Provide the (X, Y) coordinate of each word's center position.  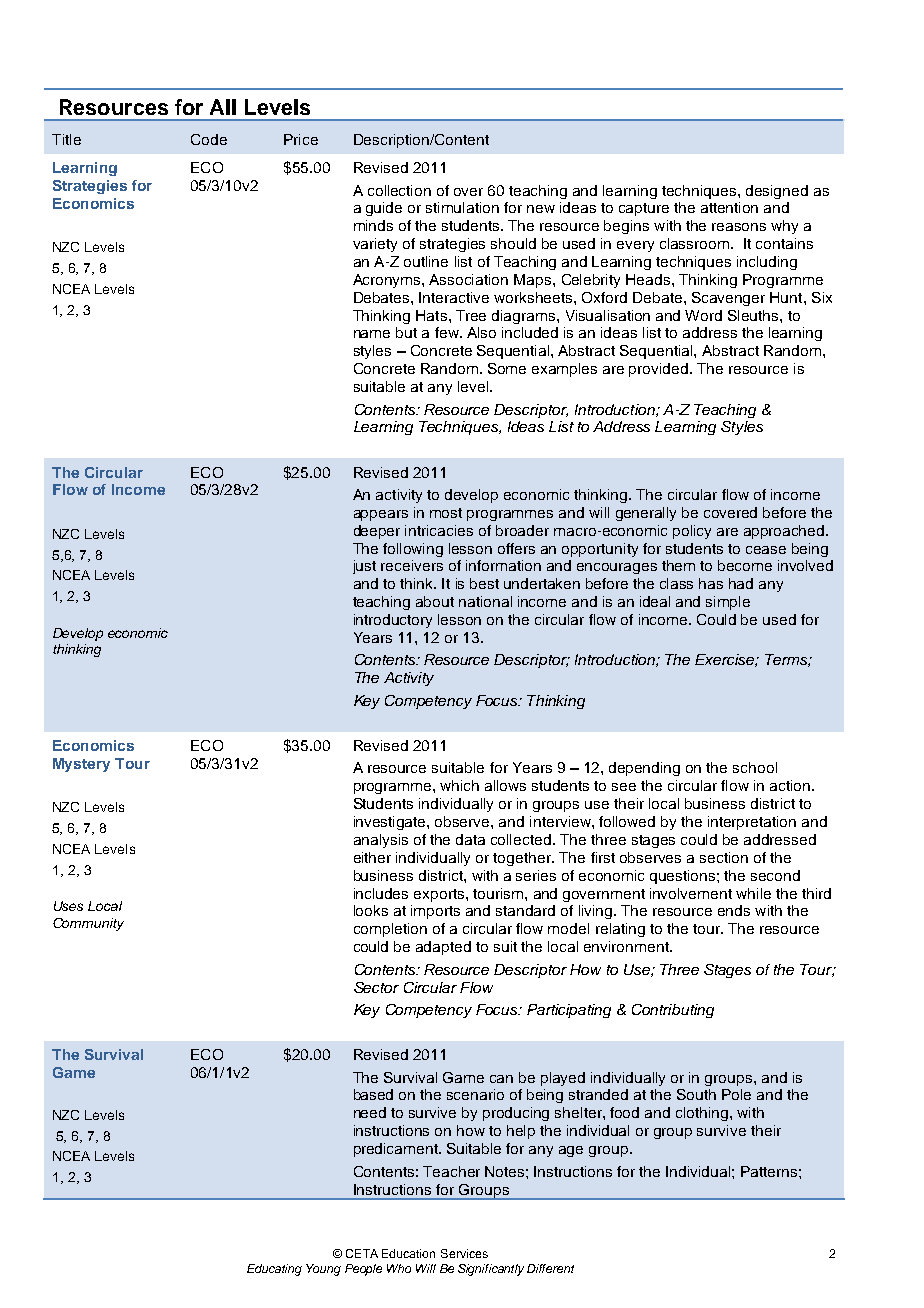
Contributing (673, 1011)
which (459, 785)
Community (88, 924)
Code (209, 139)
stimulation (462, 207)
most (446, 513)
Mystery (81, 765)
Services (464, 1253)
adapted (443, 948)
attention (729, 207)
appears (381, 515)
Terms (787, 660)
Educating (274, 1270)
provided (660, 370)
